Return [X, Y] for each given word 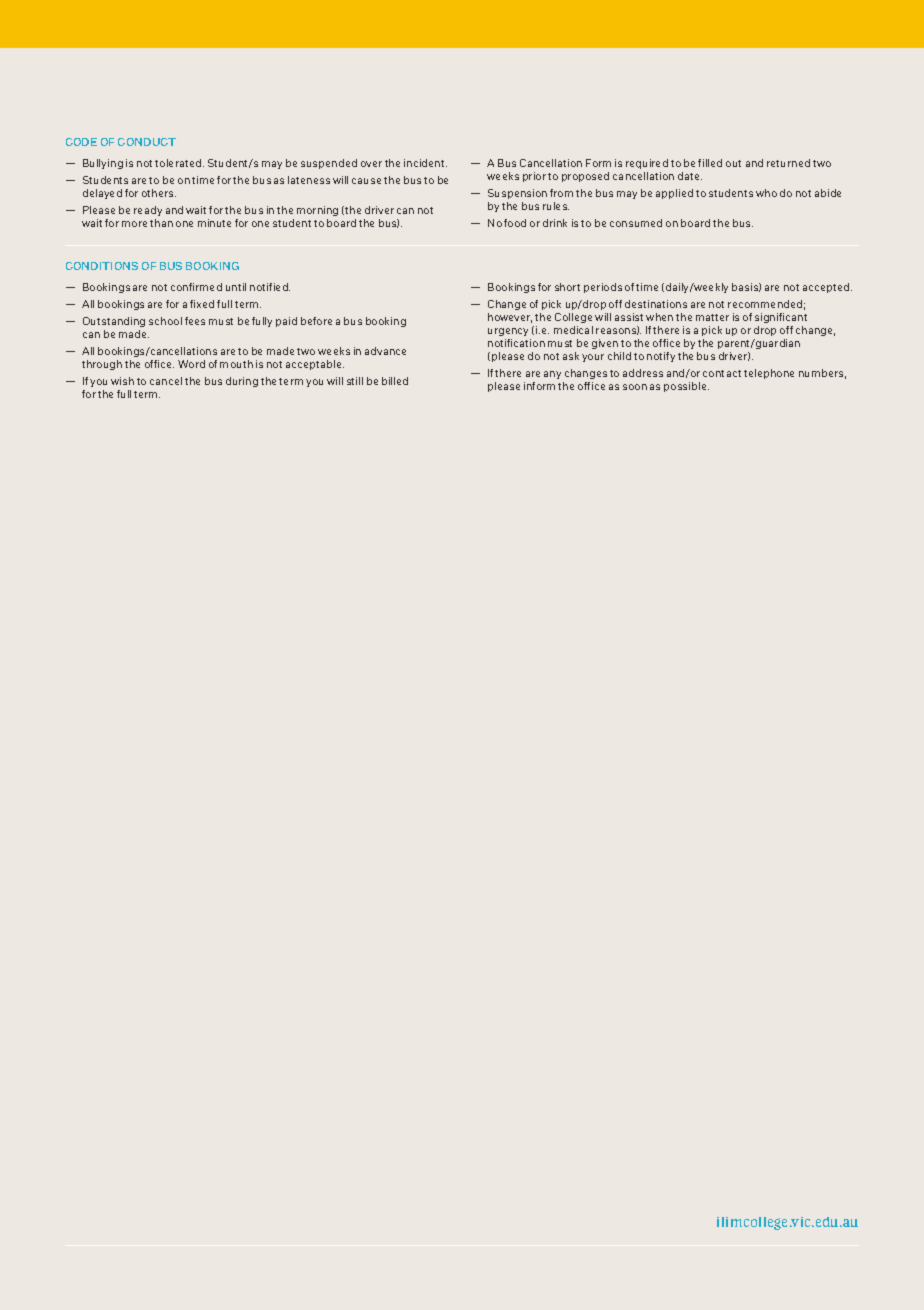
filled [710, 163]
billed [395, 381]
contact [722, 373]
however [510, 318]
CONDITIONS [102, 266]
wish [122, 381]
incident [425, 163]
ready [148, 211]
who [766, 193]
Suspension [517, 194]
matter [712, 317]
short [567, 287]
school [165, 321]
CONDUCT [147, 142]
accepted [827, 288]
